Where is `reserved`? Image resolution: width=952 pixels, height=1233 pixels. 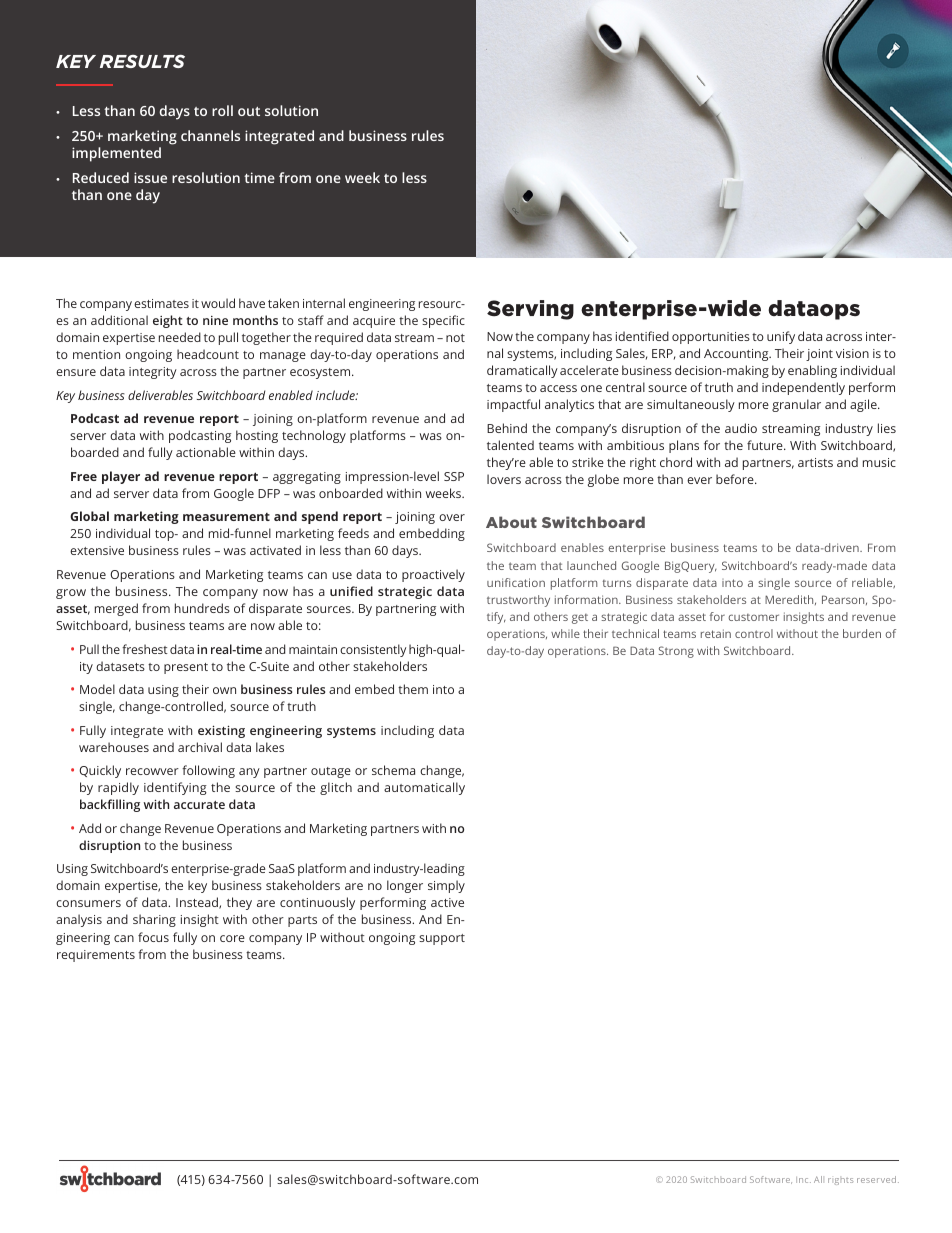 reserved is located at coordinates (876, 1179).
